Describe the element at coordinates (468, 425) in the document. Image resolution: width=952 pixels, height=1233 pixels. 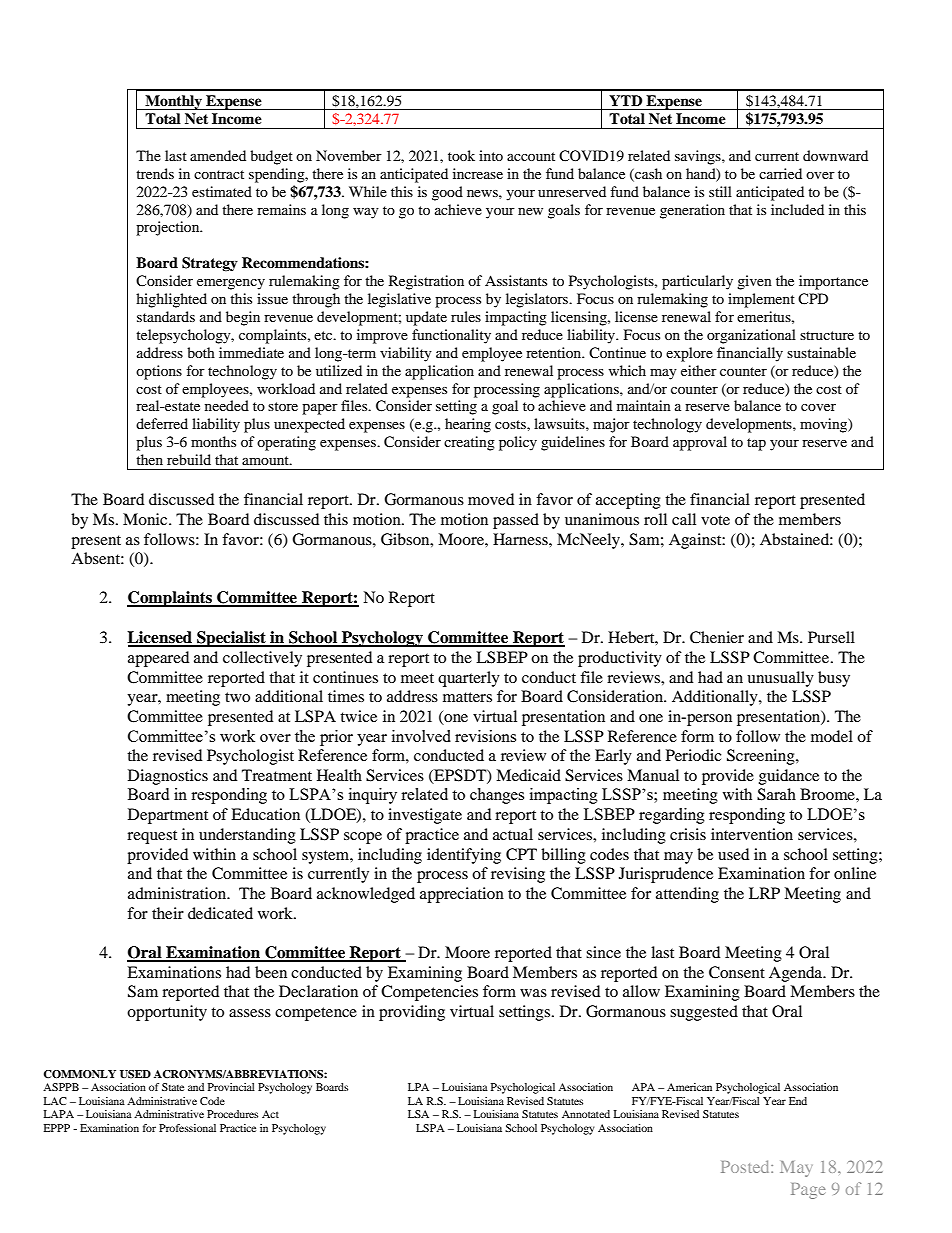
I see `hearing` at that location.
